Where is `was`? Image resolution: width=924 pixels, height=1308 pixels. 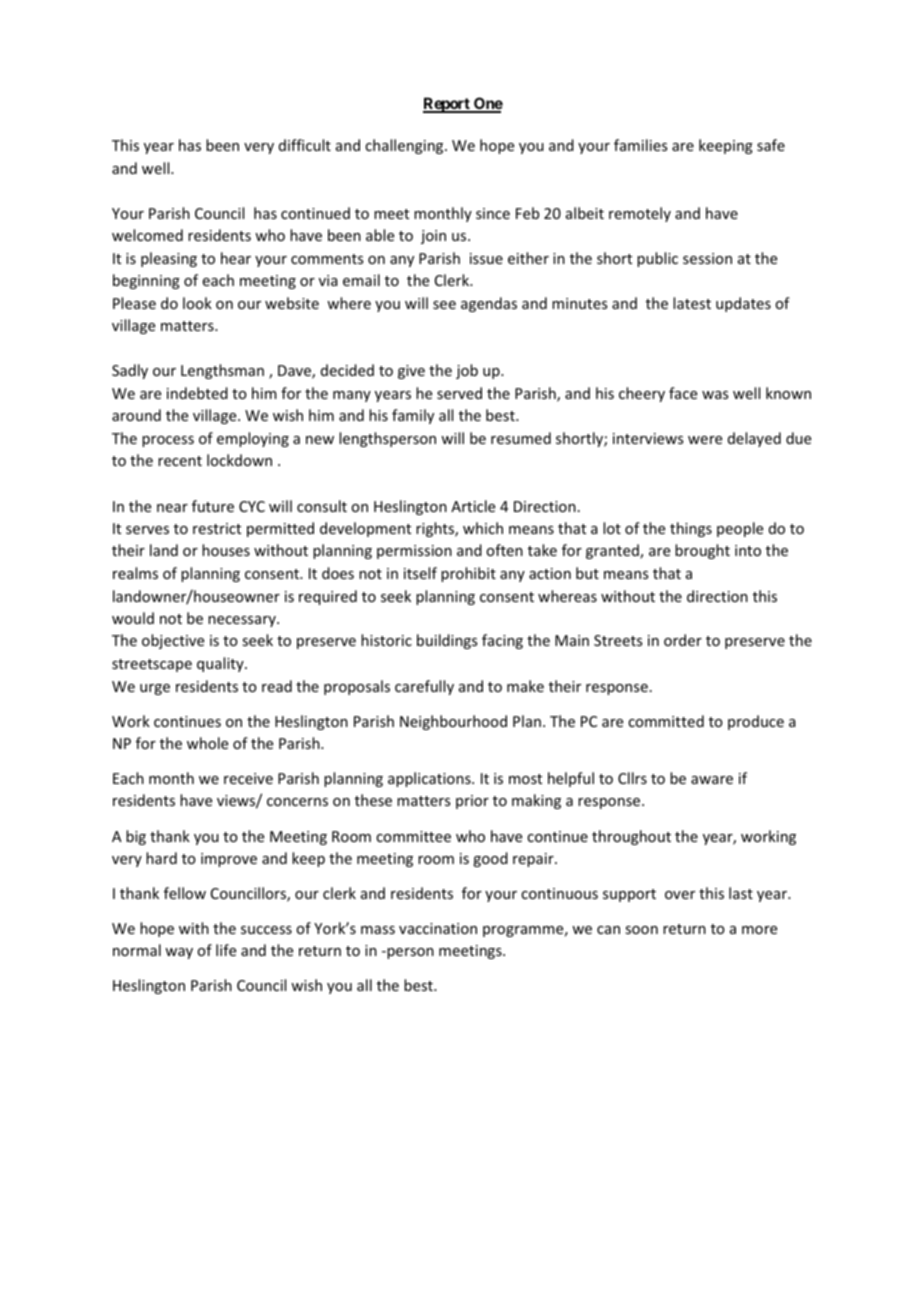
was is located at coordinates (715, 395).
